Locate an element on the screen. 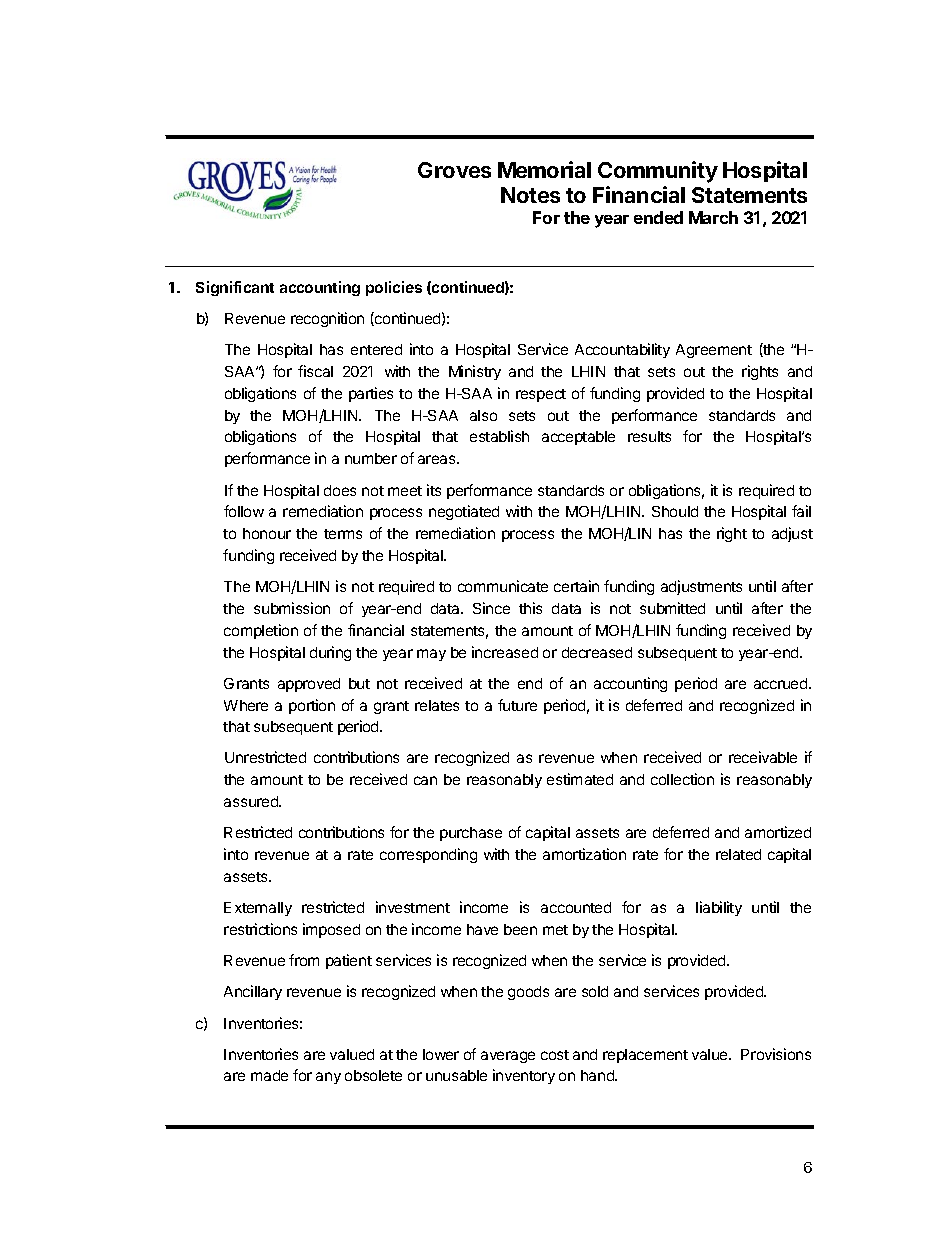 The width and height of the screenshot is (952, 1233). purchase is located at coordinates (471, 834).
